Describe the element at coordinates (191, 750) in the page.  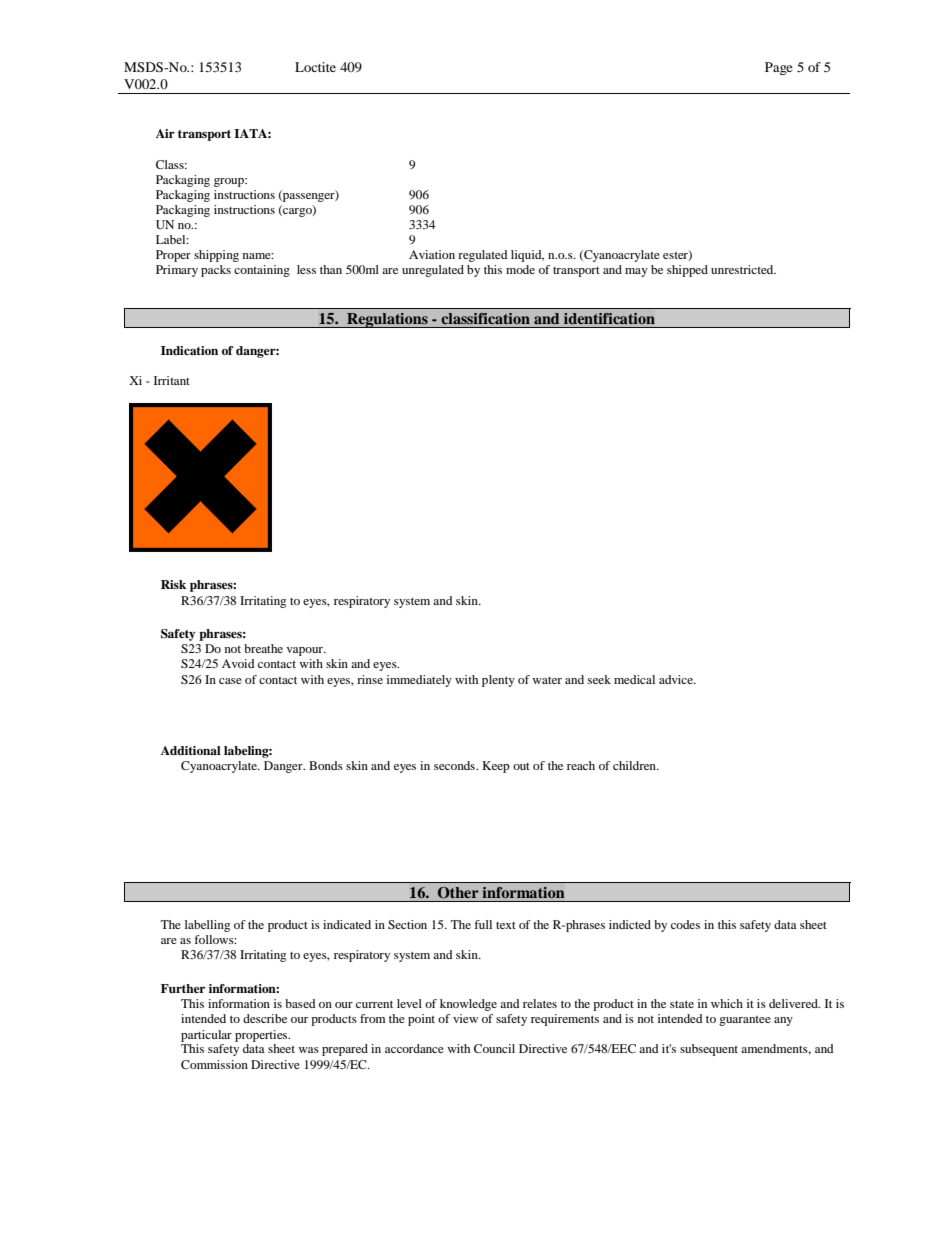
I see `Additional` at that location.
